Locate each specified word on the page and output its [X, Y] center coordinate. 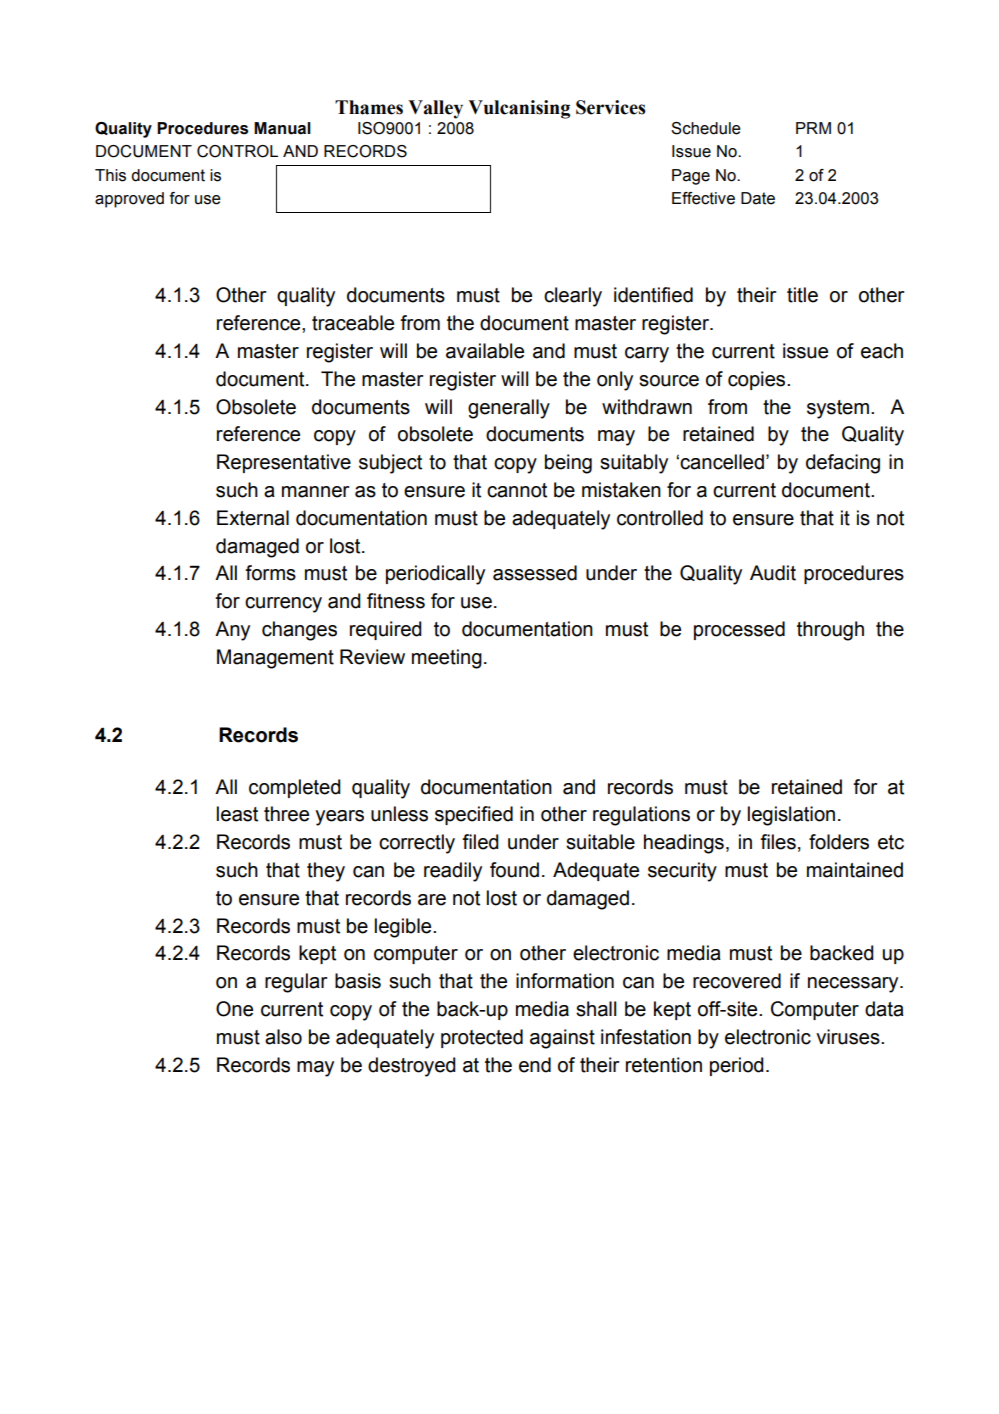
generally [509, 409]
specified [474, 815]
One [234, 1009]
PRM [813, 128]
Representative [284, 463]
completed [295, 788]
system [838, 409]
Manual [282, 128]
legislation [791, 816]
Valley [435, 109]
